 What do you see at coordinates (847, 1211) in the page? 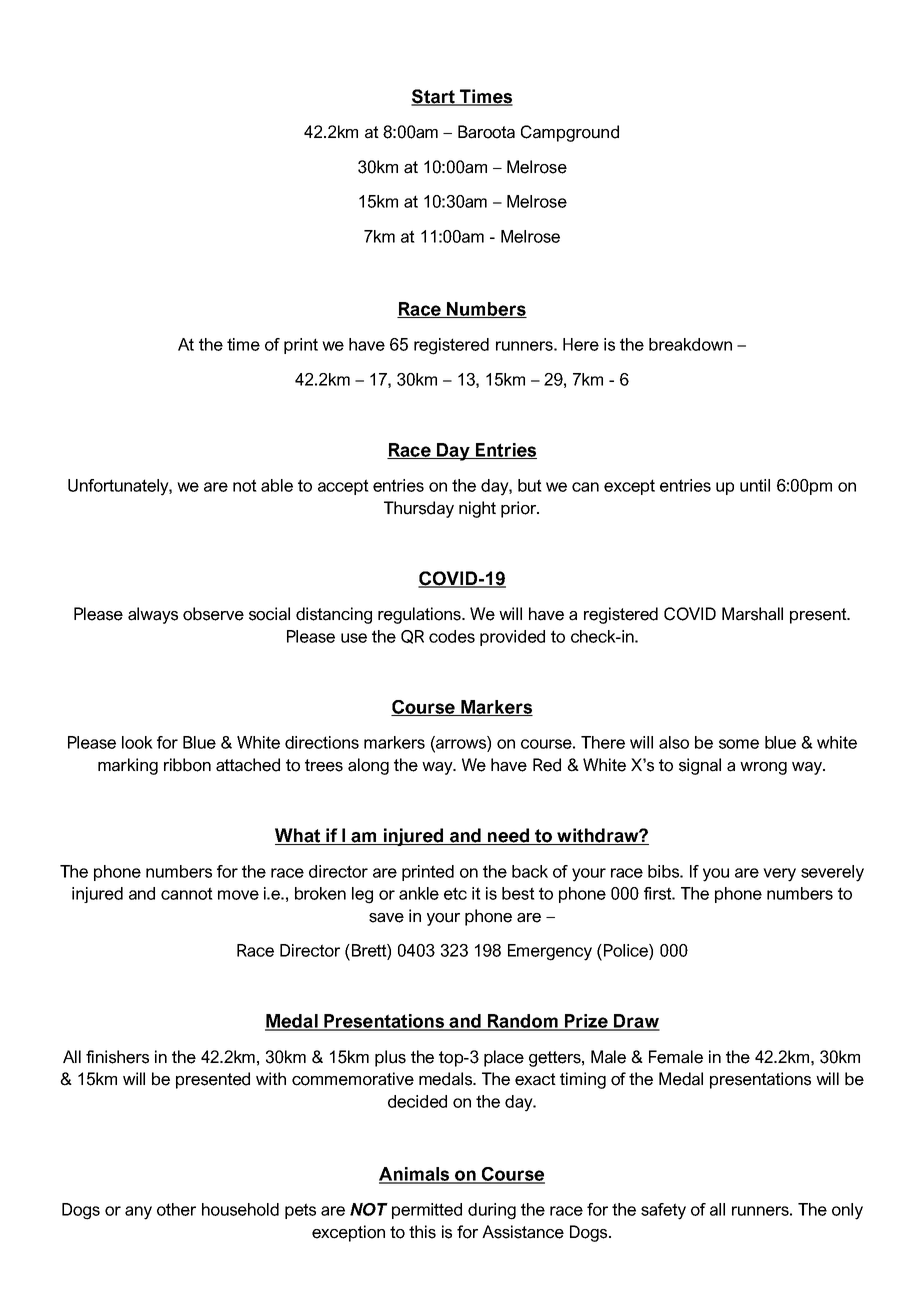
I see `only` at bounding box center [847, 1211].
